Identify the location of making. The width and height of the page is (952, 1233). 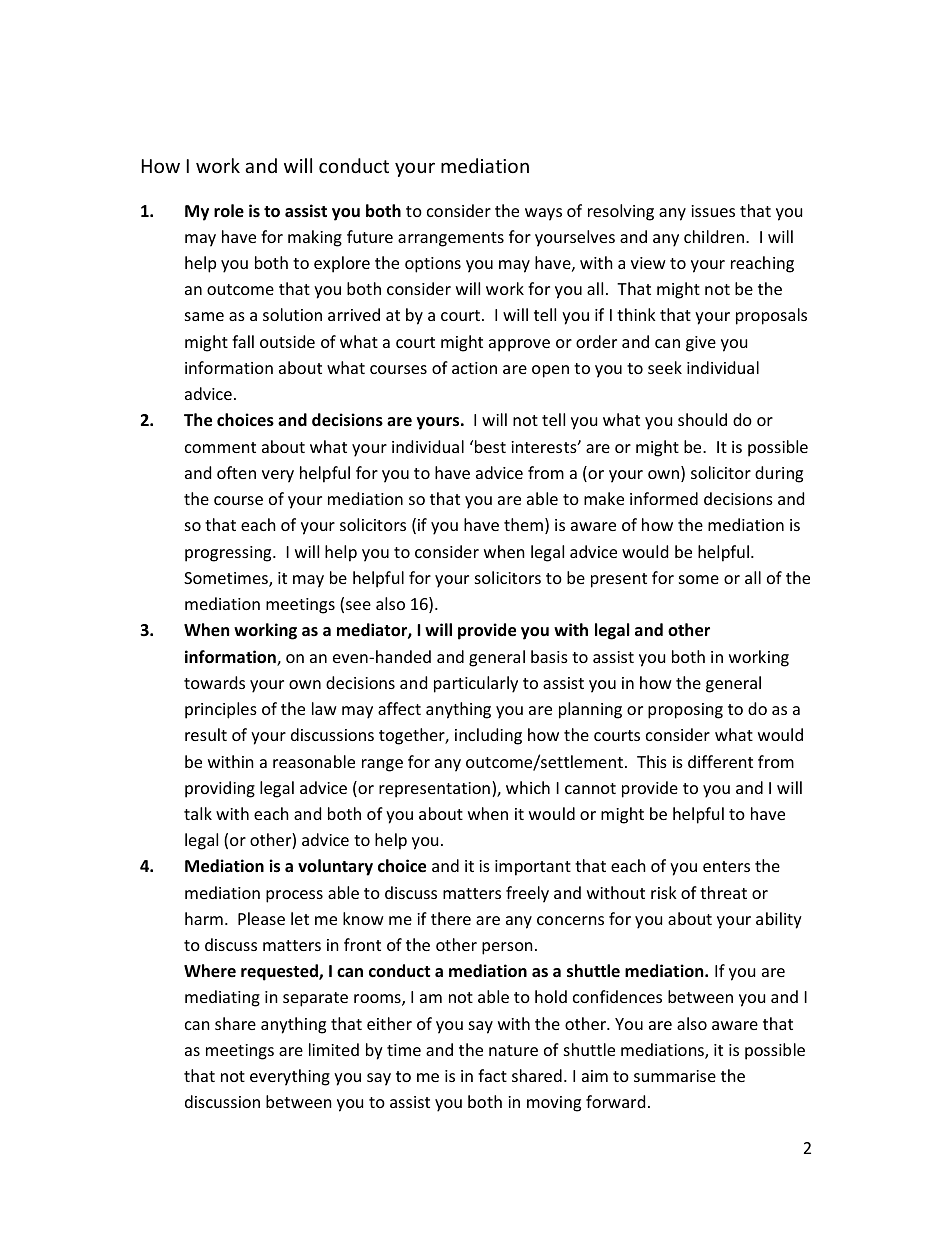
(315, 238).
